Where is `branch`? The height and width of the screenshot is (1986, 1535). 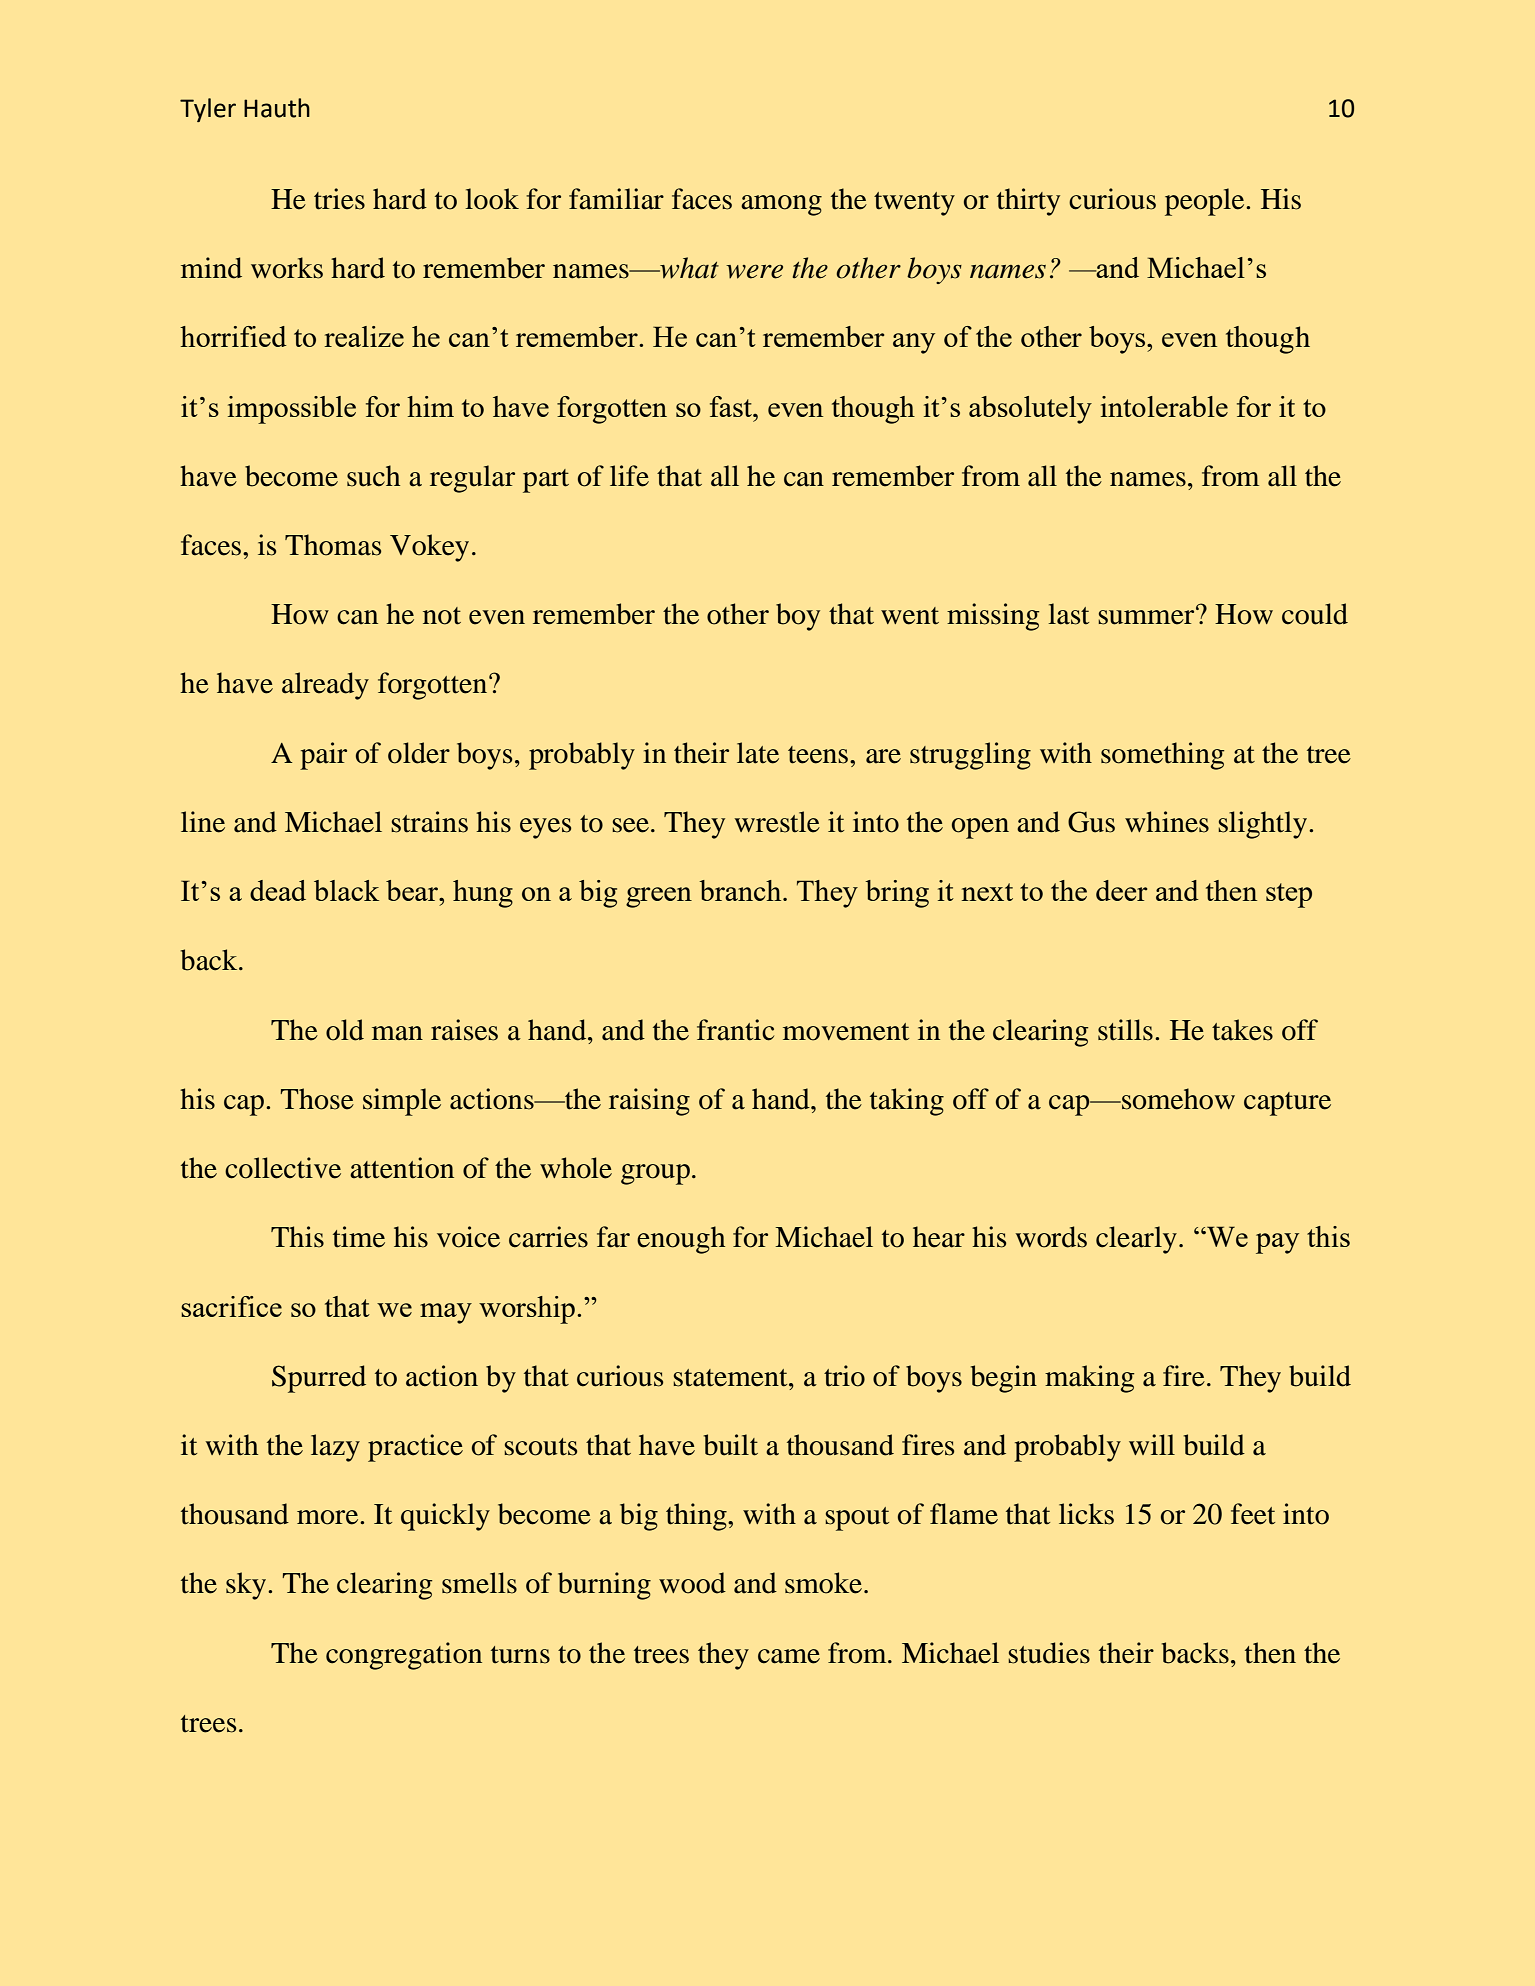 branch is located at coordinates (741, 890).
